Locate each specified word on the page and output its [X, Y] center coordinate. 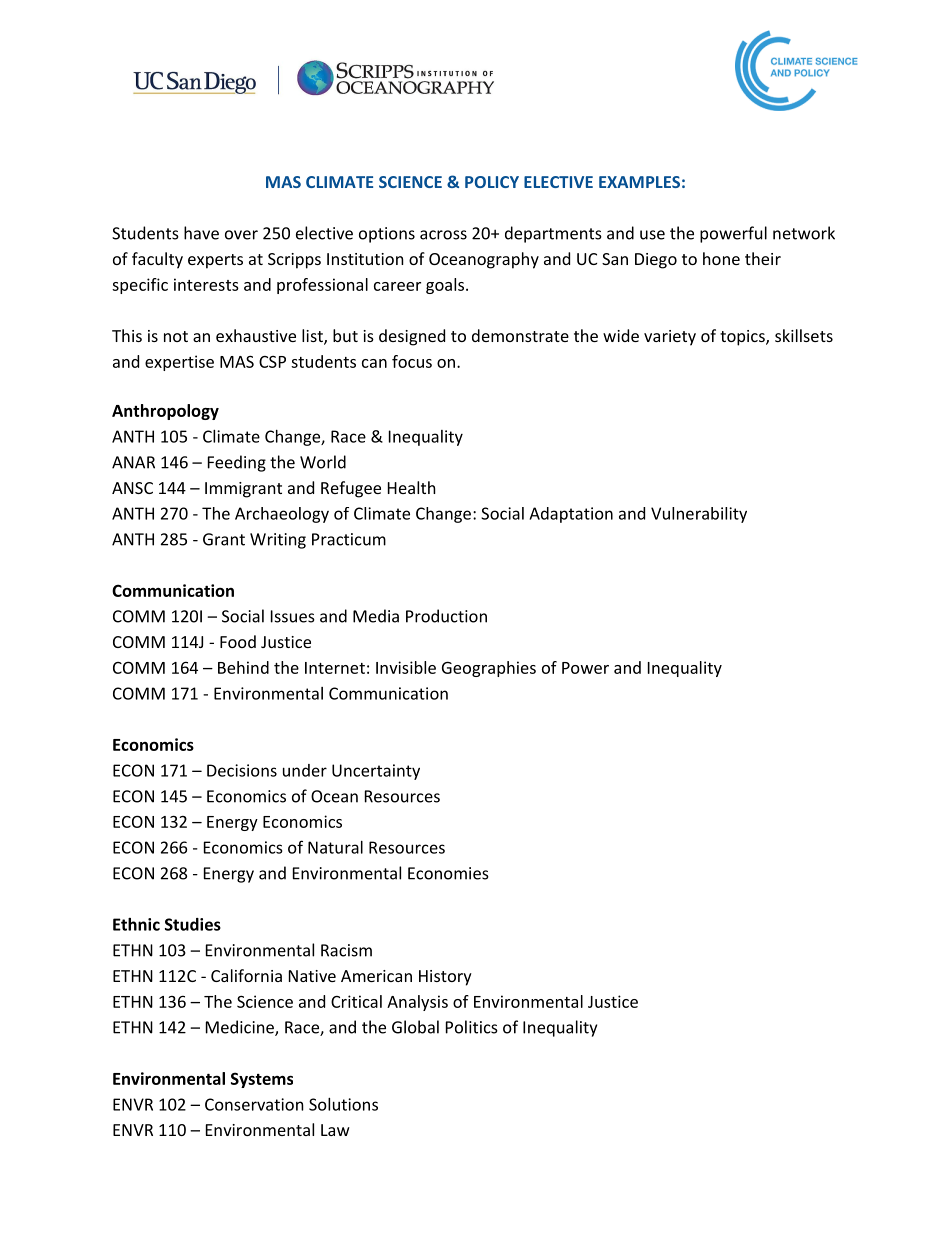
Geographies [489, 669]
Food [238, 641]
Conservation [254, 1104]
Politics [472, 1027]
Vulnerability [699, 515]
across [443, 235]
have [201, 233]
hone [721, 258]
